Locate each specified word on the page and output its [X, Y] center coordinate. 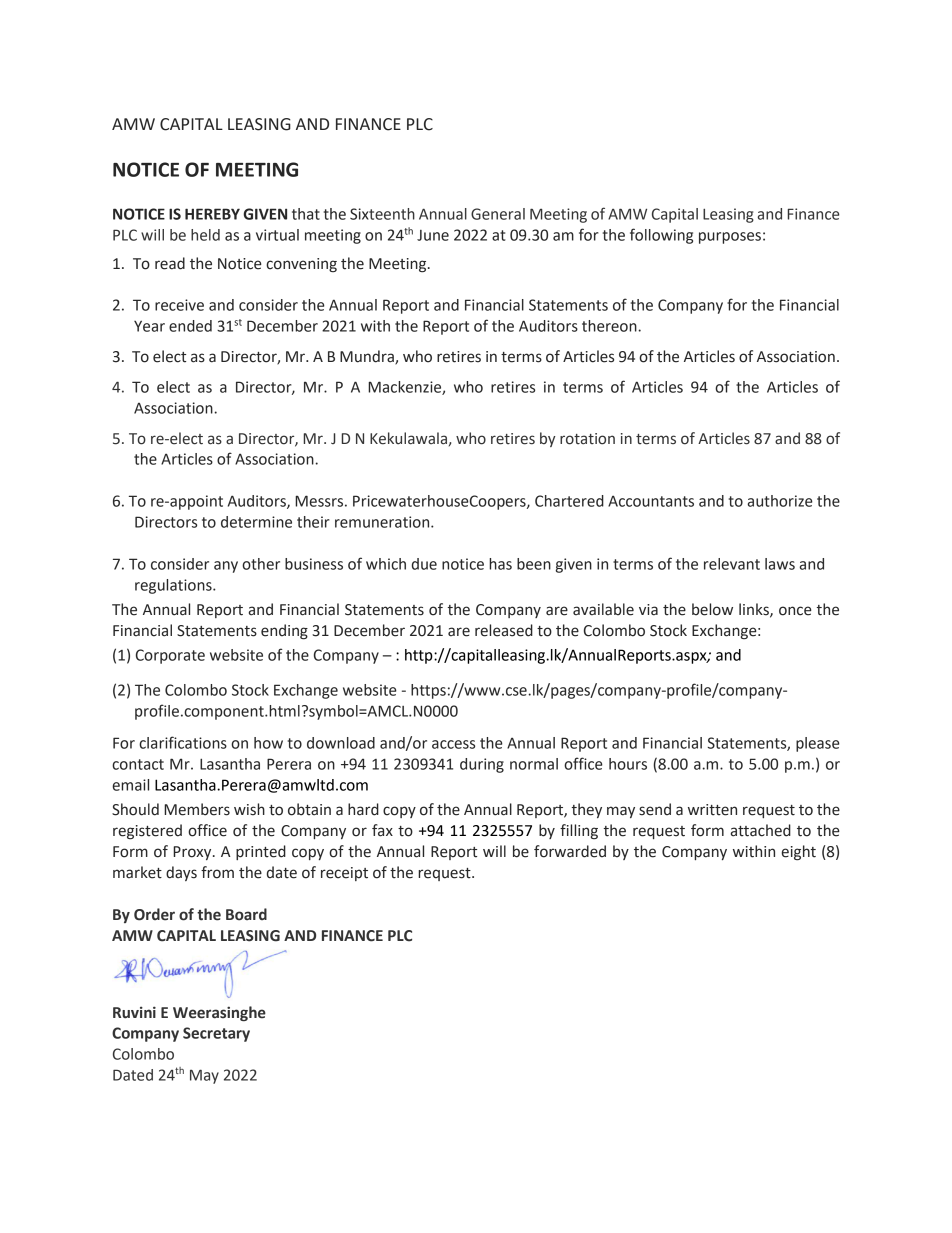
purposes [730, 238]
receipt [344, 874]
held [205, 235]
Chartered [569, 501]
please [818, 744]
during [482, 765]
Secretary [216, 1034]
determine [256, 522]
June [433, 235]
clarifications [183, 742]
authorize [780, 501]
